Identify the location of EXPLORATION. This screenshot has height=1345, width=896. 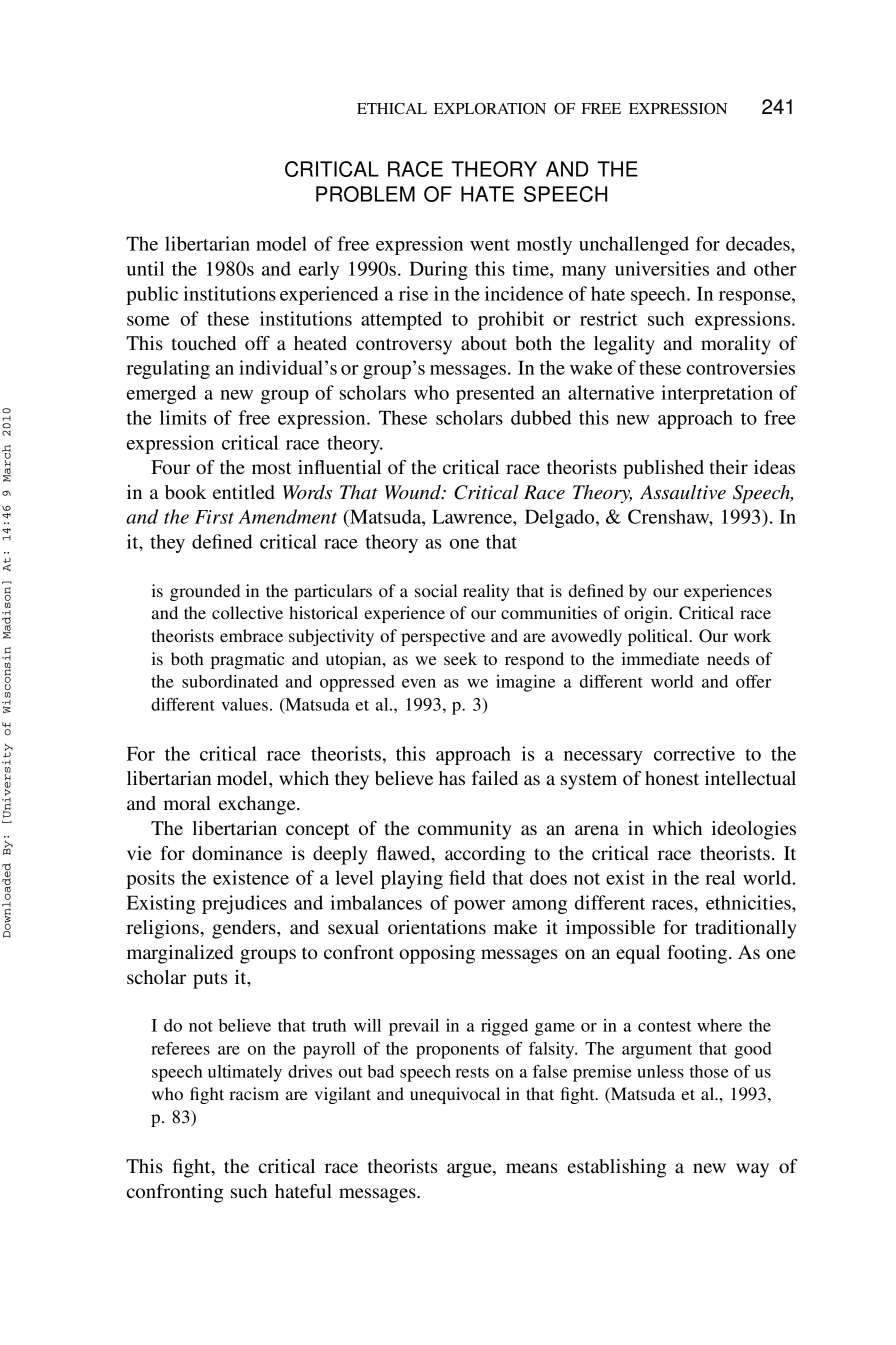
(490, 109).
